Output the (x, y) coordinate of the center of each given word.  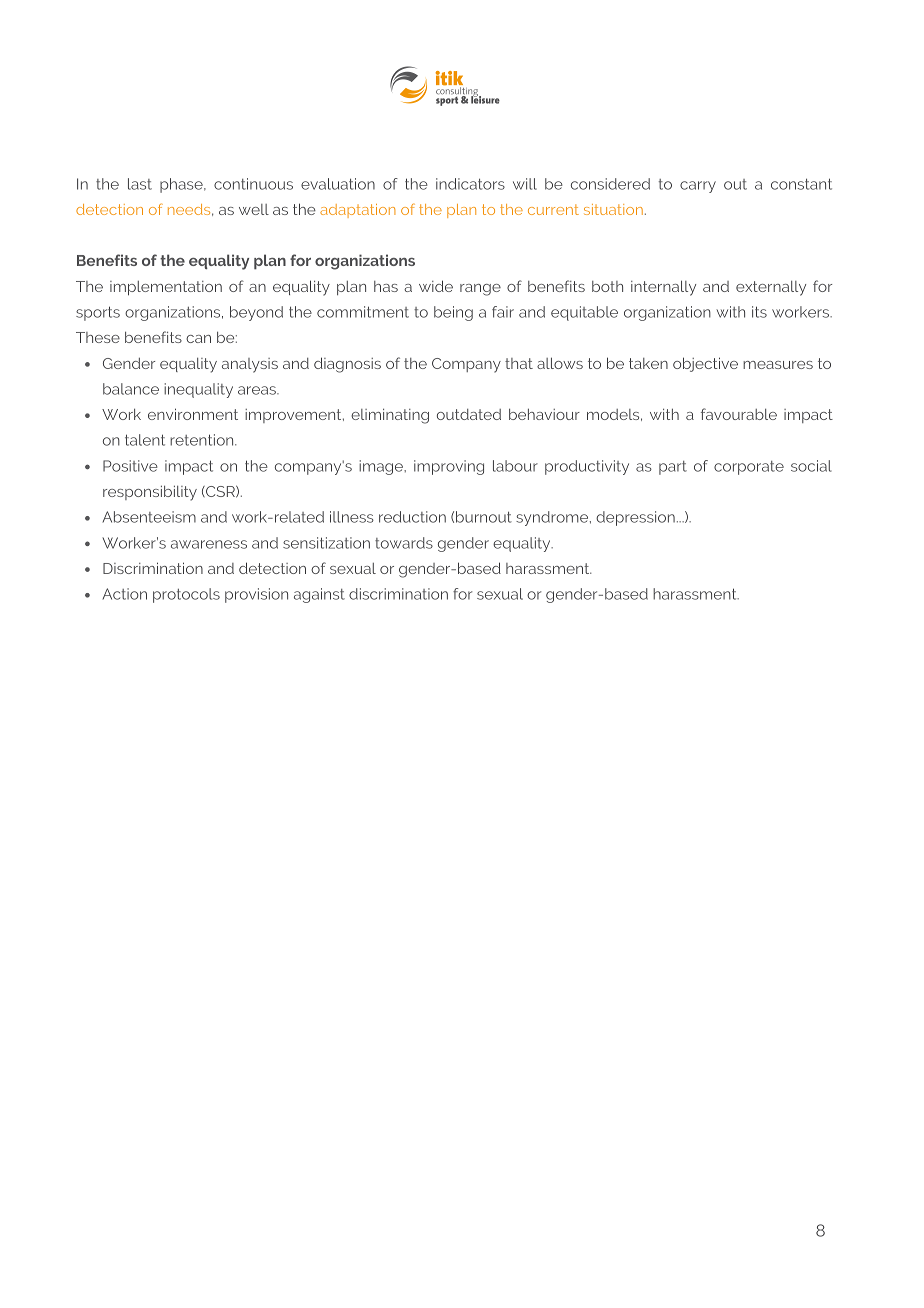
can (198, 339)
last (140, 184)
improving (449, 467)
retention (203, 440)
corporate (749, 468)
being (453, 313)
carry (698, 187)
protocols (186, 595)
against (319, 595)
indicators (470, 184)
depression (635, 518)
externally (771, 288)
